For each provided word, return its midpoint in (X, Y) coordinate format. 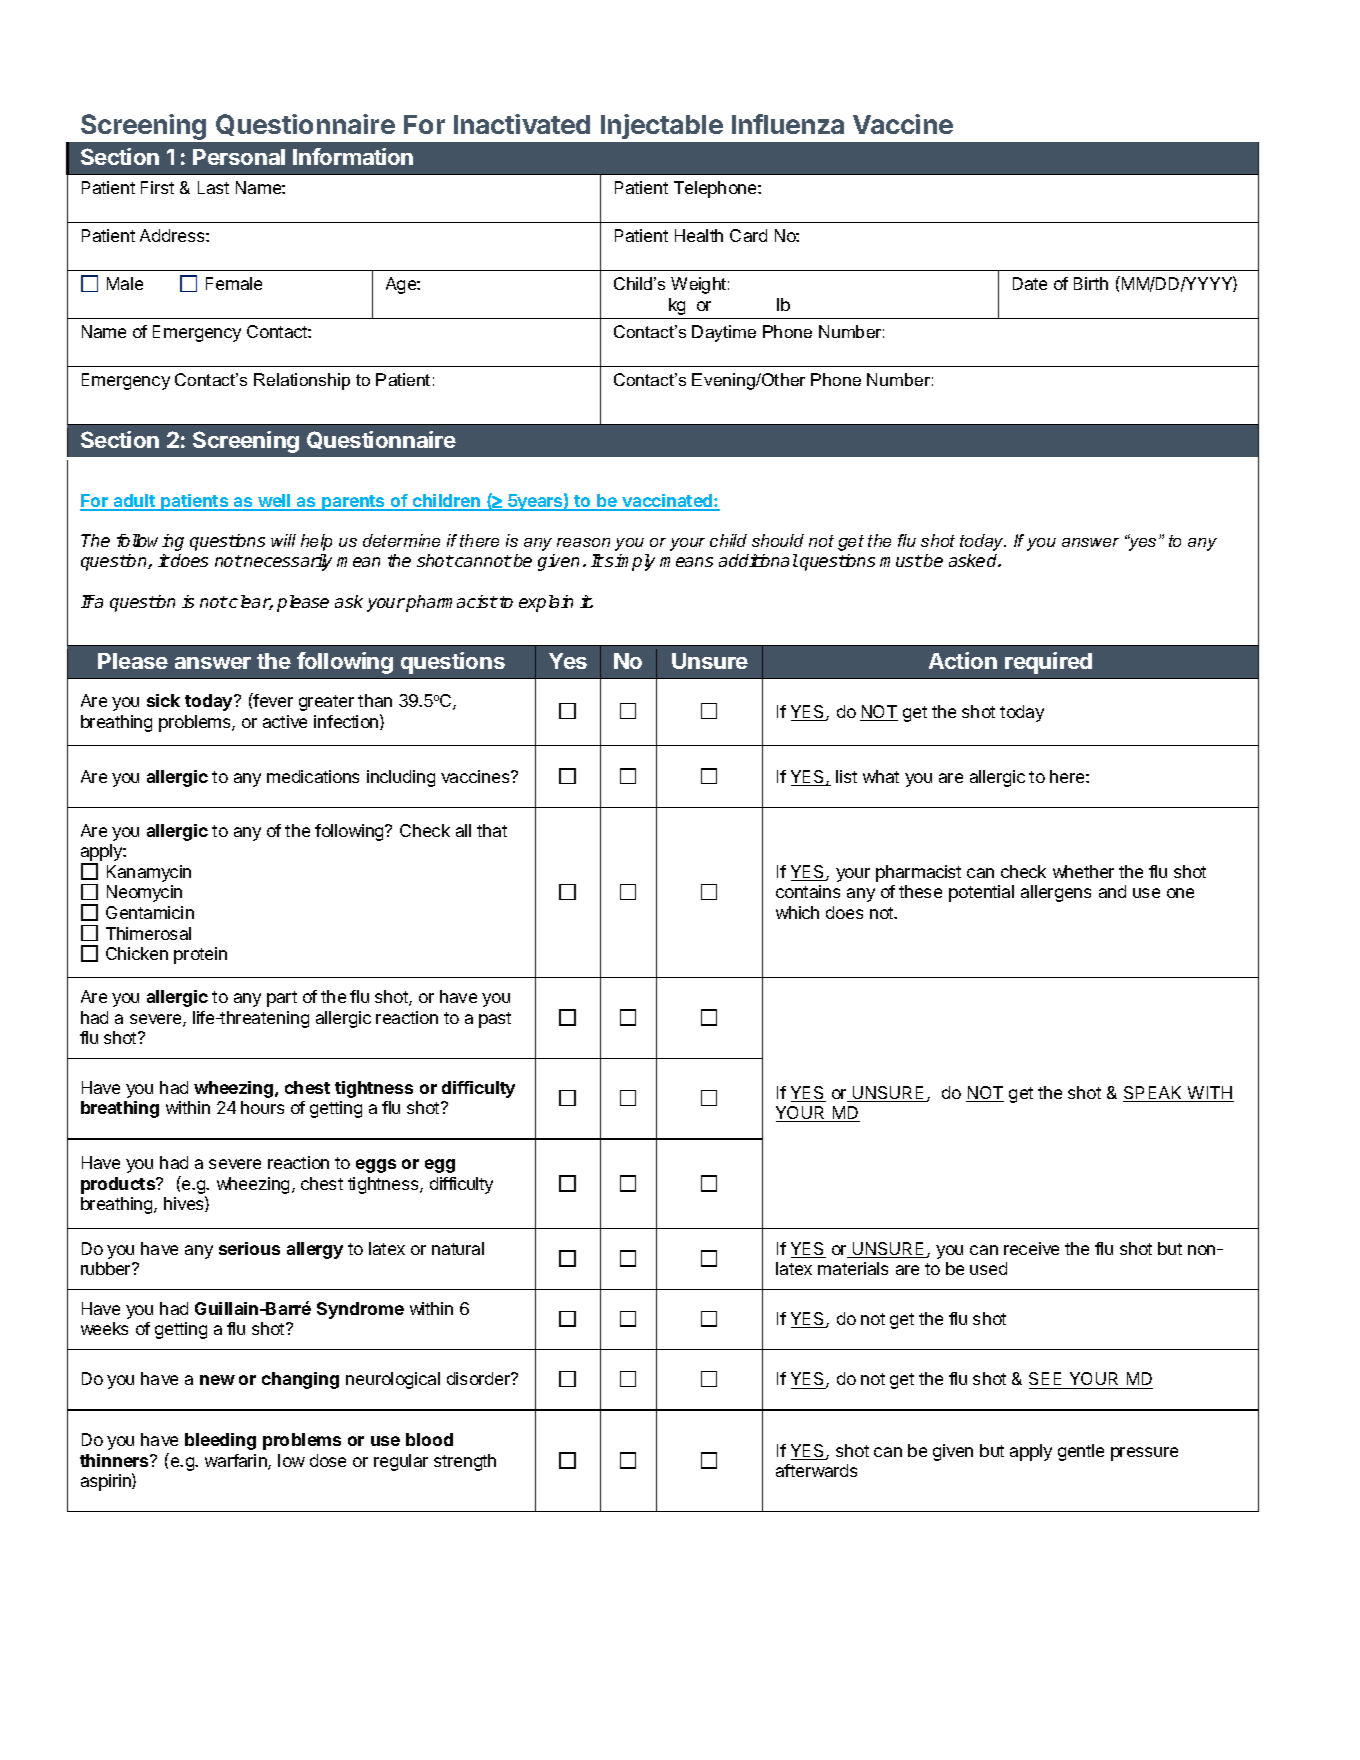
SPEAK (1154, 1094)
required (1048, 663)
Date (1030, 283)
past (495, 1020)
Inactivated (522, 124)
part (282, 999)
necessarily (287, 562)
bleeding (220, 1441)
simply (629, 562)
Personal (239, 157)
